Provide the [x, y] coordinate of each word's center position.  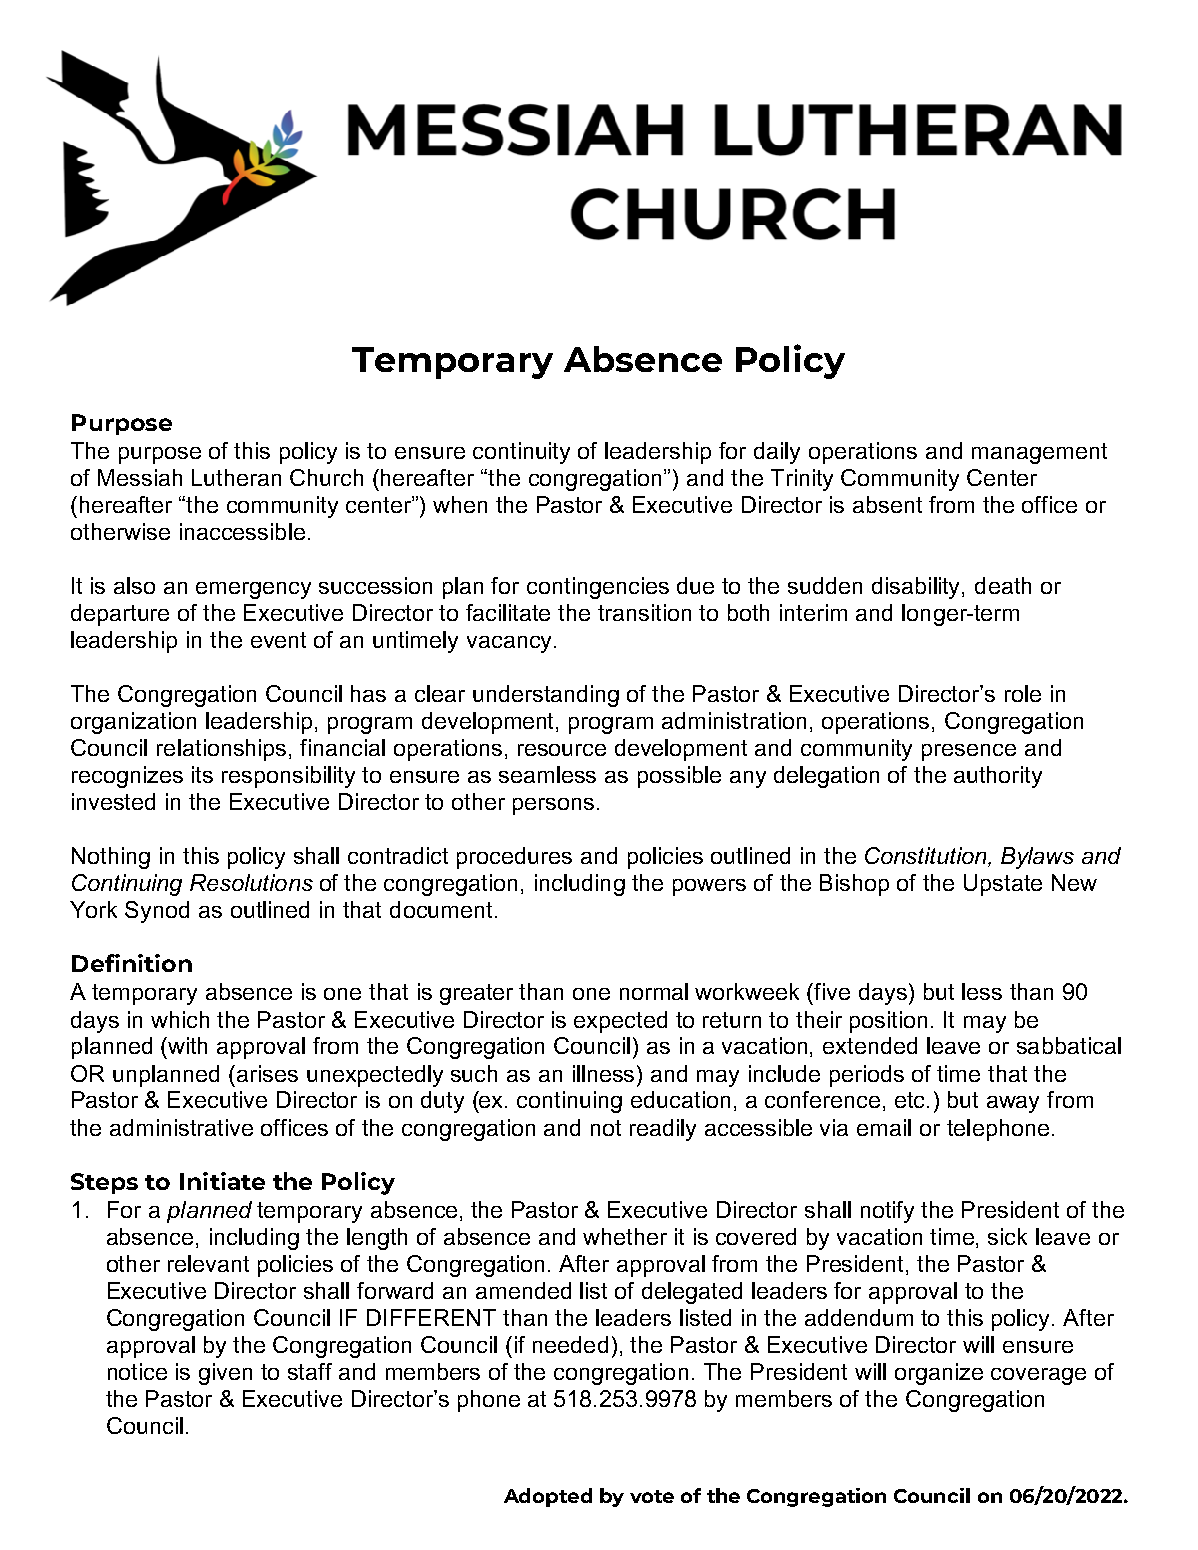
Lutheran [236, 477]
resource [562, 750]
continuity [521, 453]
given [225, 1374]
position [888, 1022]
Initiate [222, 1181]
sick [1007, 1236]
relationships [221, 750]
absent [887, 504]
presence [969, 752]
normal [654, 991]
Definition [132, 963]
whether [625, 1236]
